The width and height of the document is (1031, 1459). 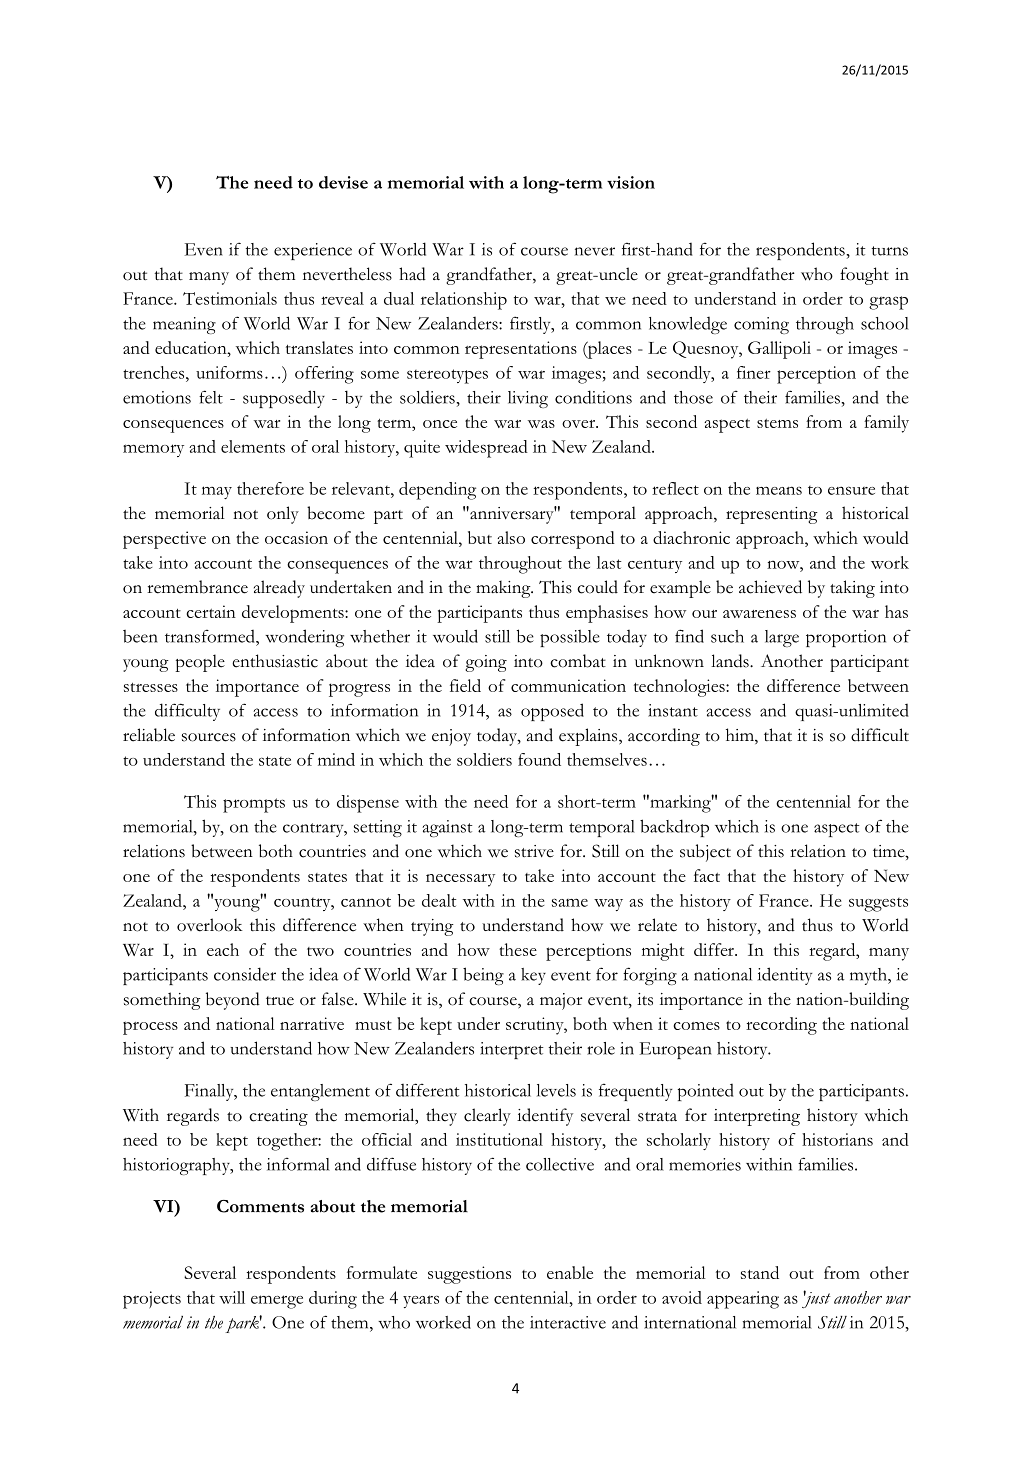 What do you see at coordinates (232, 1297) in the document?
I see `will` at bounding box center [232, 1297].
